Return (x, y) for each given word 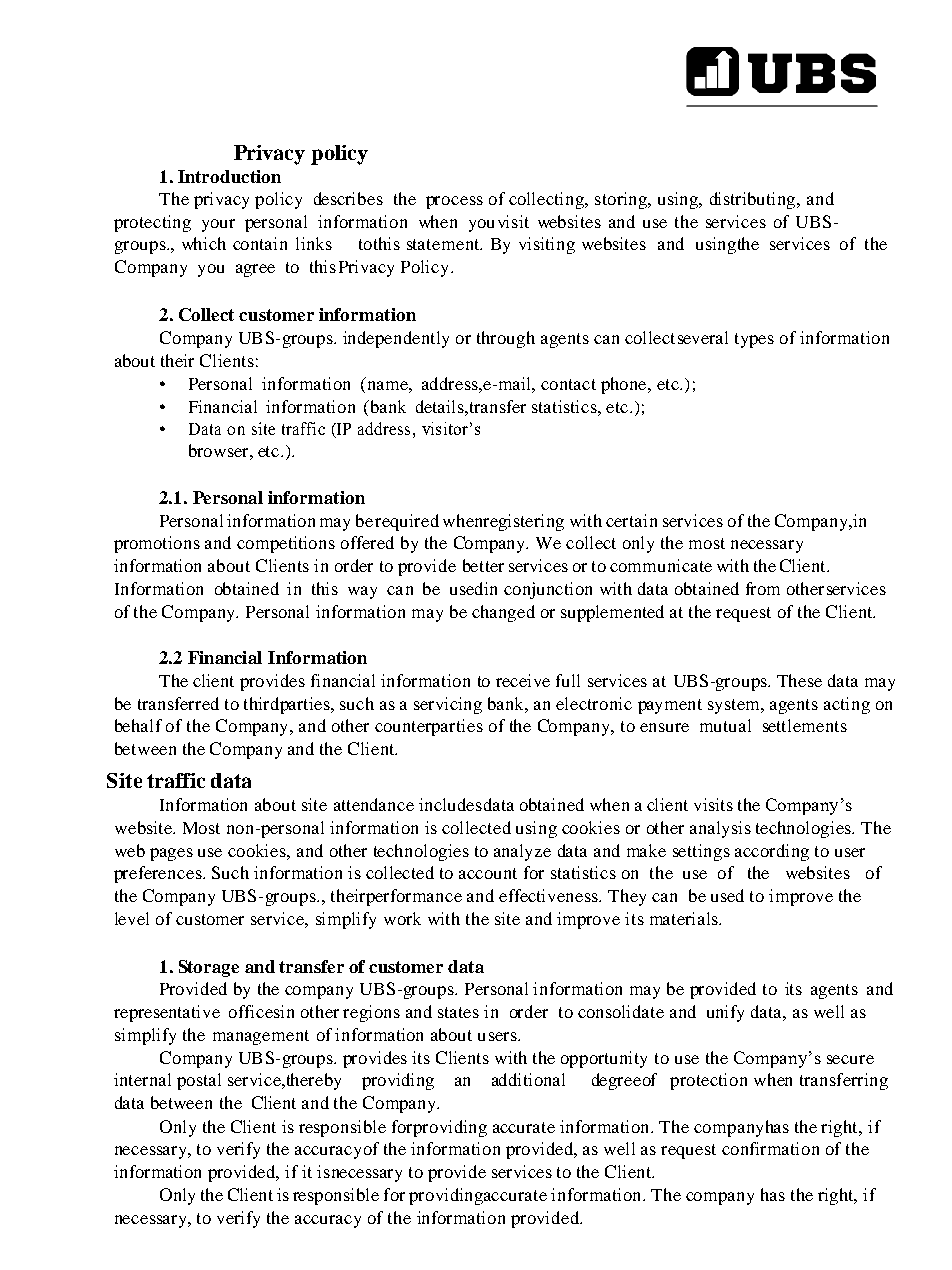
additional (528, 1079)
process (454, 202)
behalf (138, 725)
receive (523, 680)
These (799, 680)
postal (199, 1081)
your (218, 225)
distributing (754, 200)
